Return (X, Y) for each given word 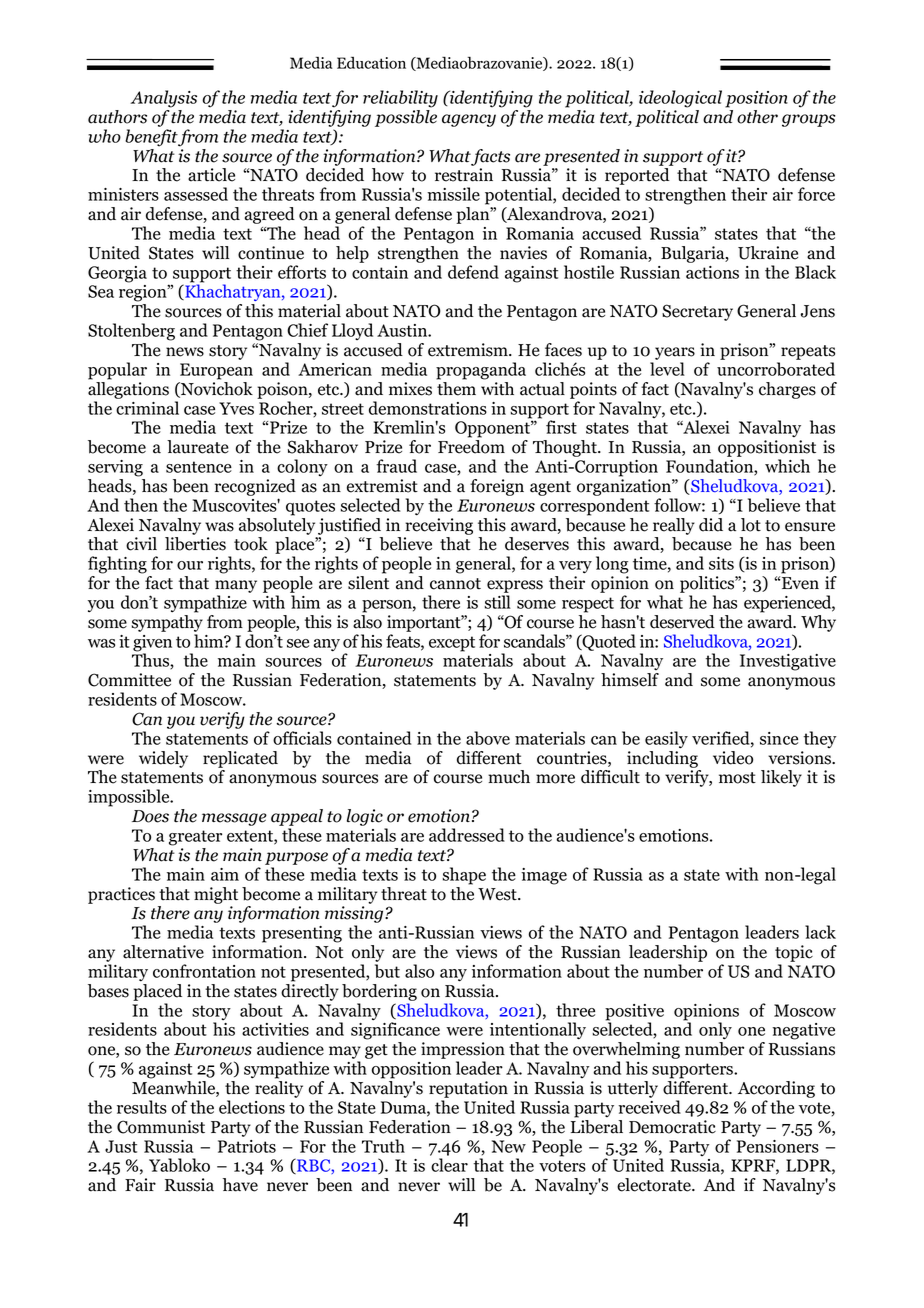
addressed (467, 835)
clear (449, 1165)
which (787, 466)
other (757, 117)
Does (150, 816)
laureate (198, 447)
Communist (161, 1127)
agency (469, 120)
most (737, 778)
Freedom (471, 447)
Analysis (164, 99)
